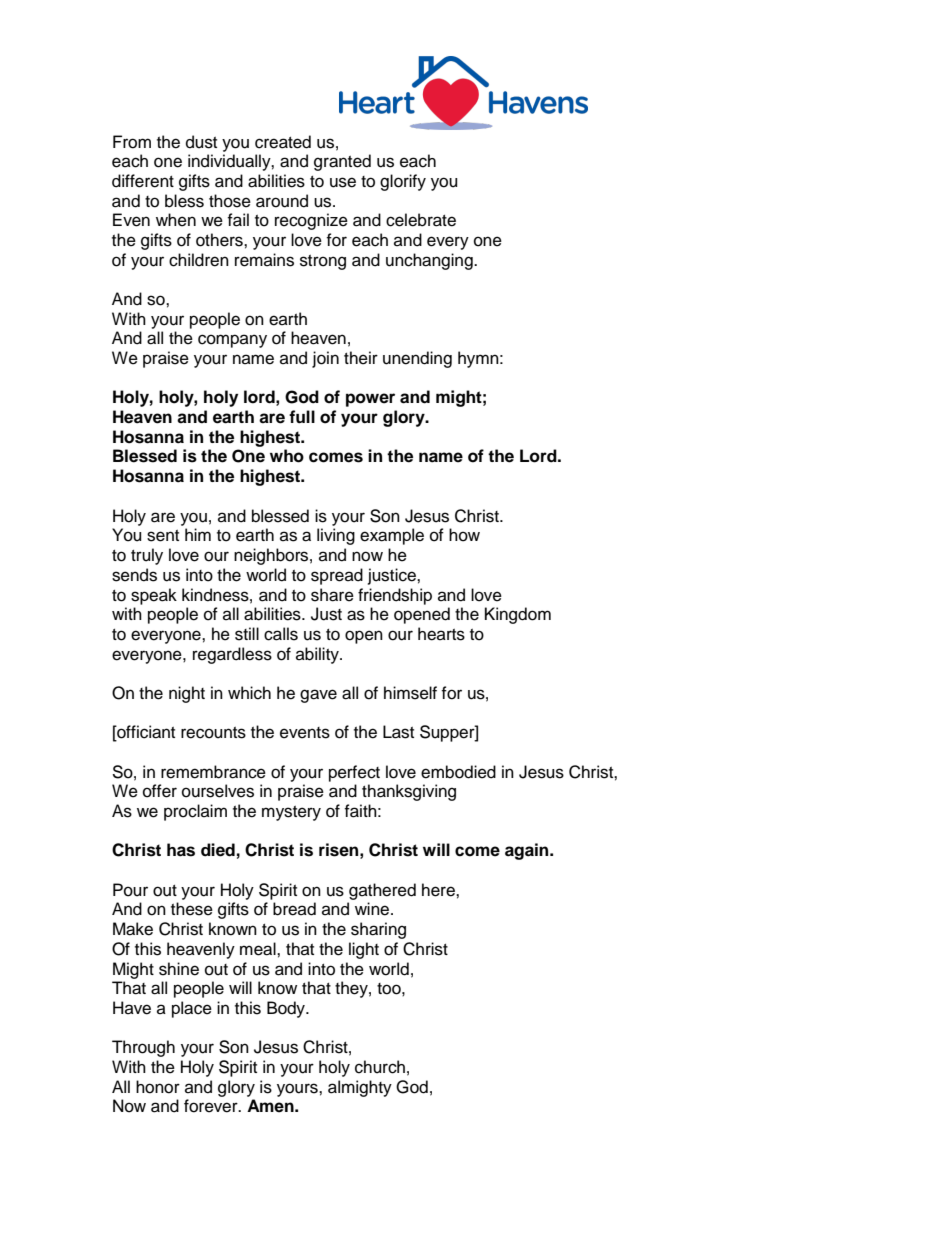  What do you see at coordinates (421, 220) in the screenshot?
I see `celebrate` at bounding box center [421, 220].
